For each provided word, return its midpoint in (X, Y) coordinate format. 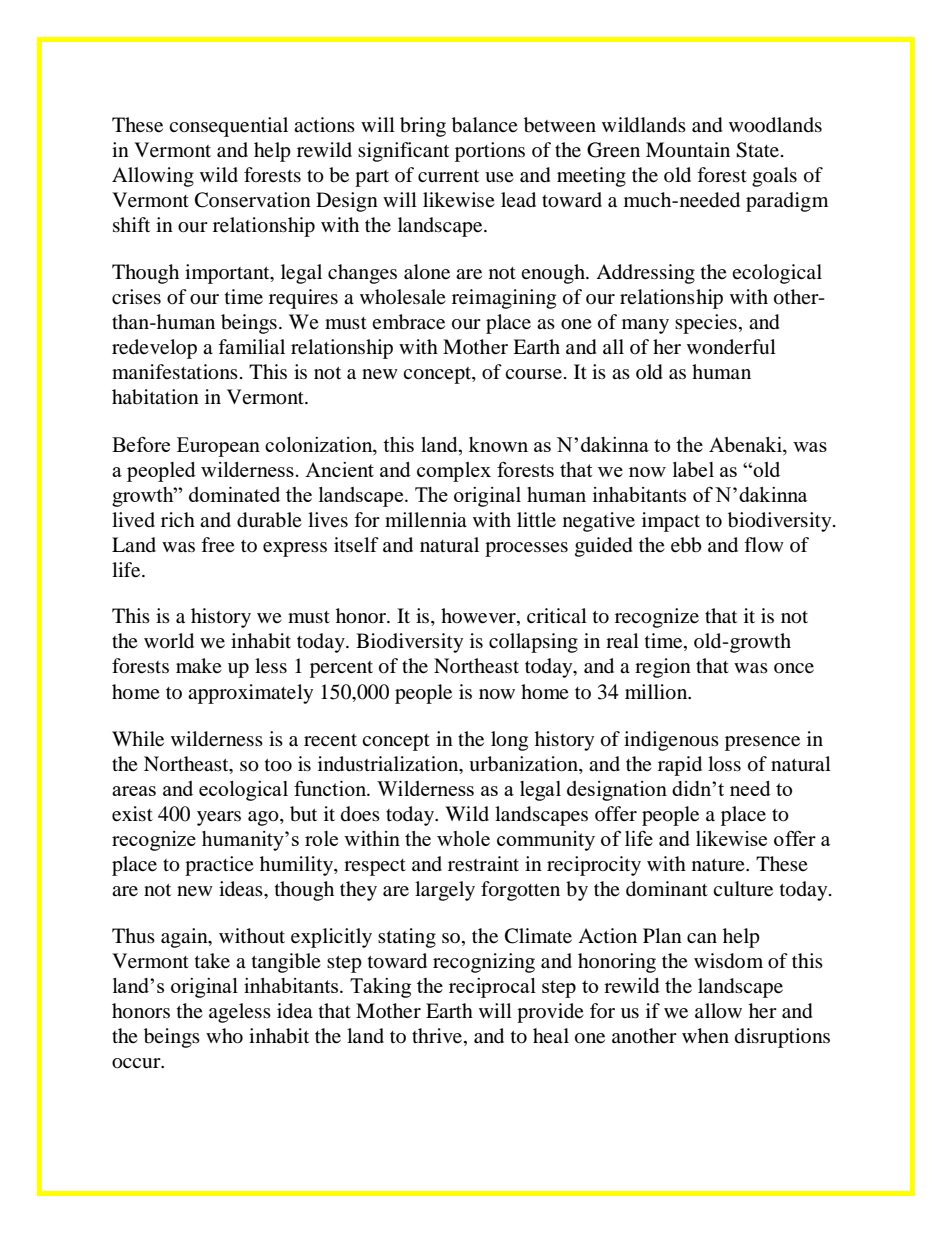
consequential (228, 127)
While (138, 739)
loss (724, 763)
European (218, 447)
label (693, 469)
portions (490, 152)
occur (137, 1063)
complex (454, 472)
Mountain (688, 150)
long (509, 741)
